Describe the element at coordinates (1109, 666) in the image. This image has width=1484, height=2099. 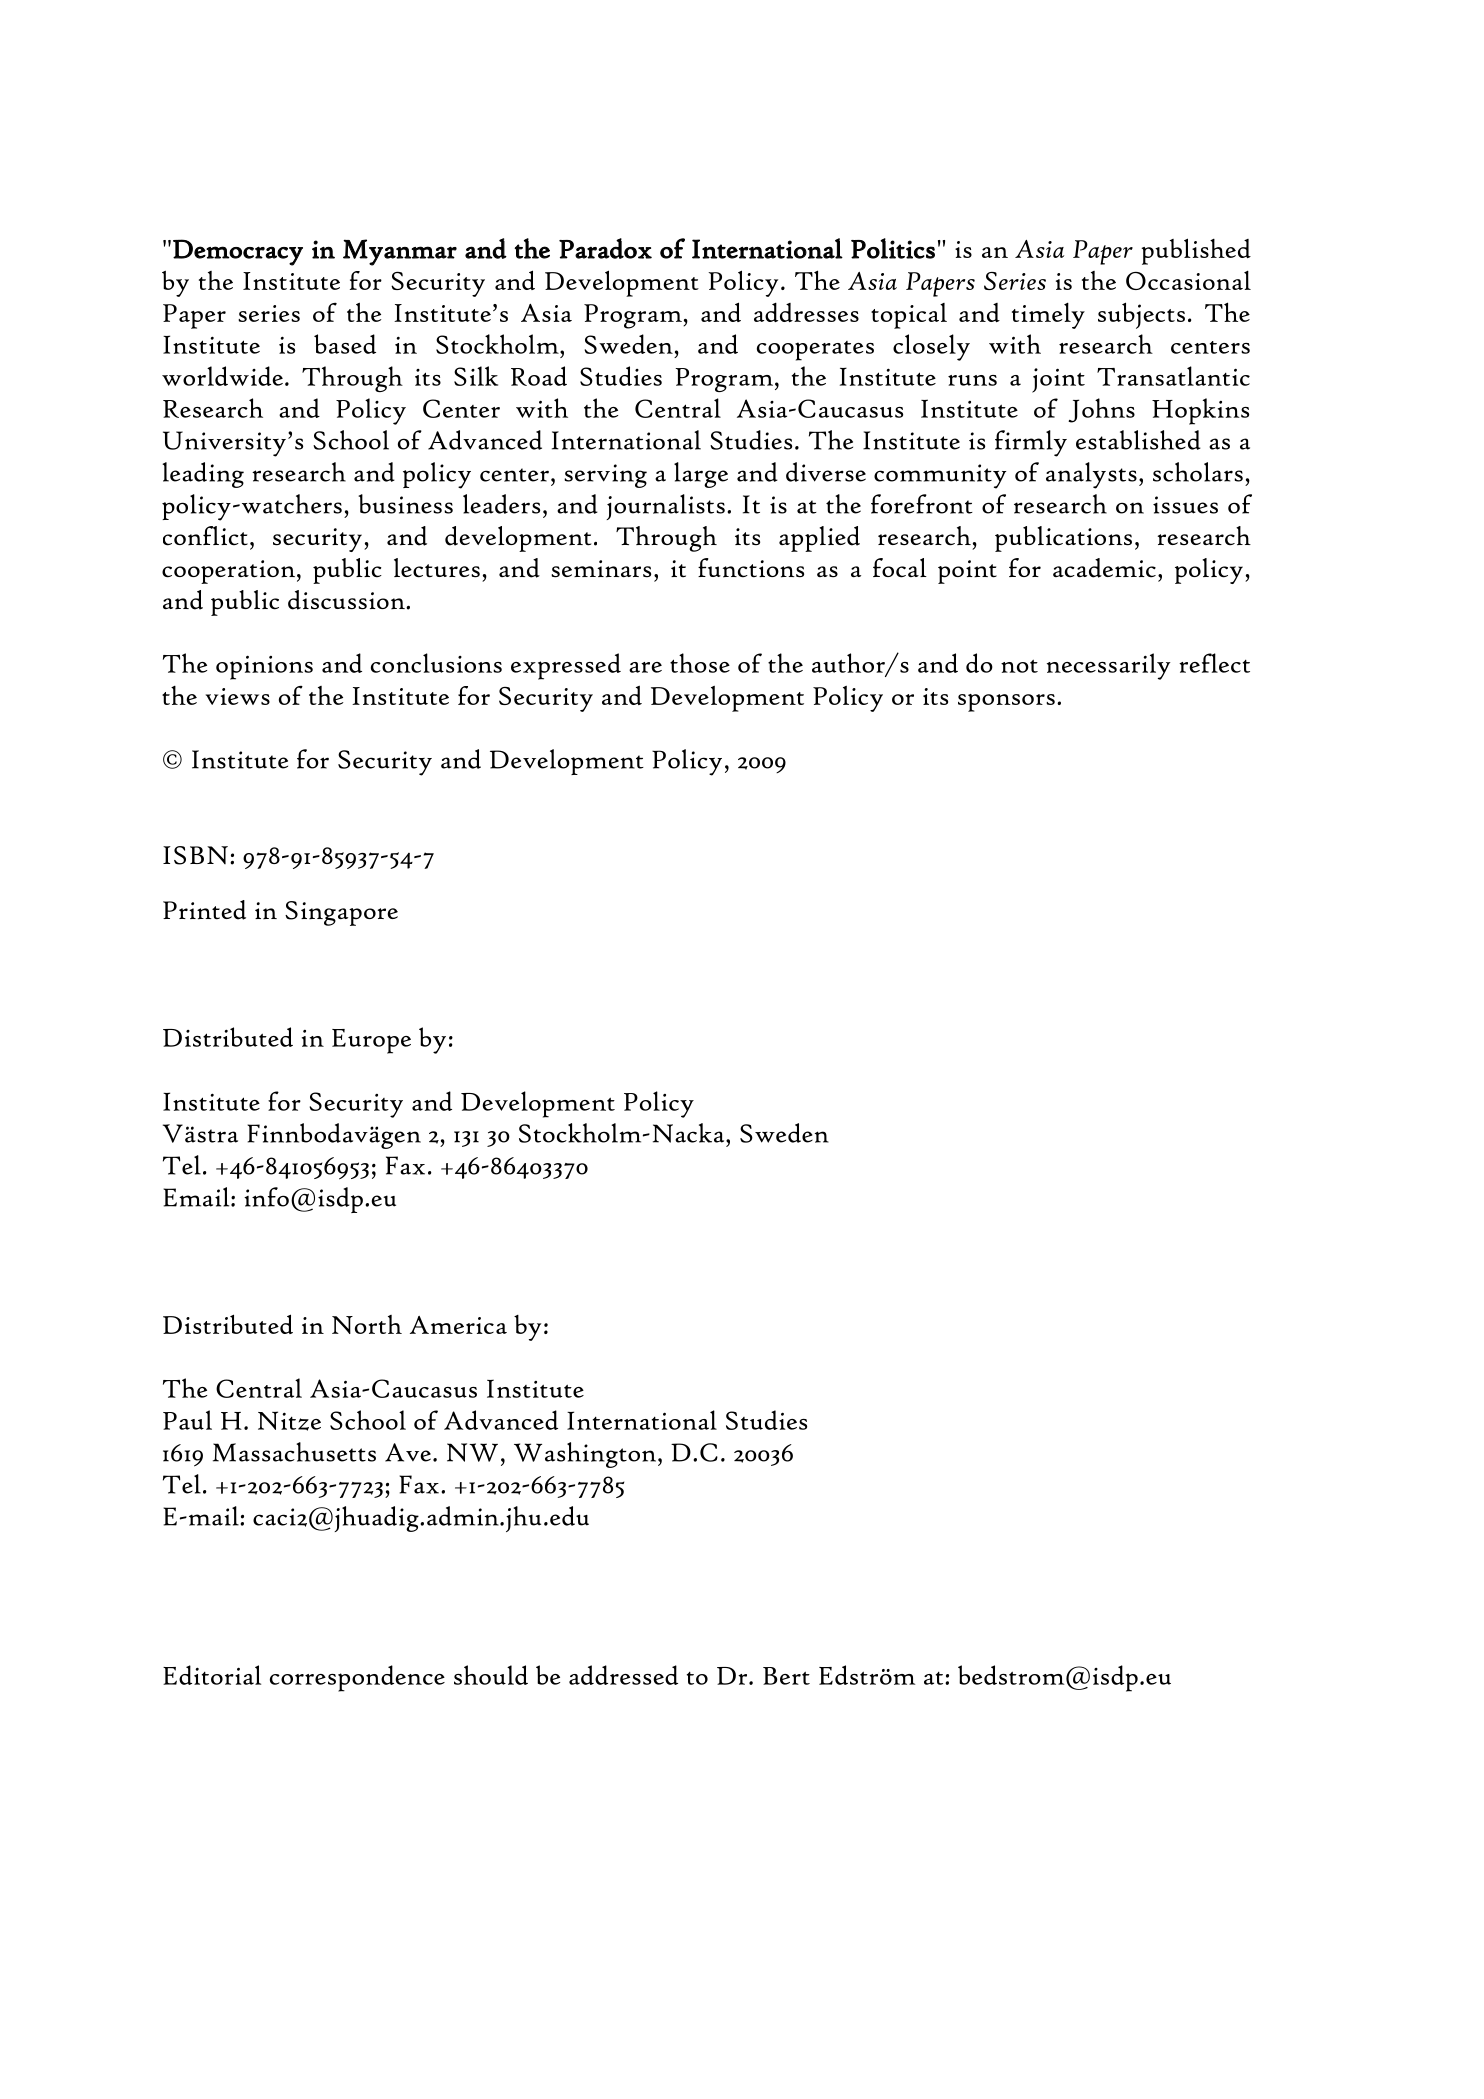
I see `necessarily` at that location.
